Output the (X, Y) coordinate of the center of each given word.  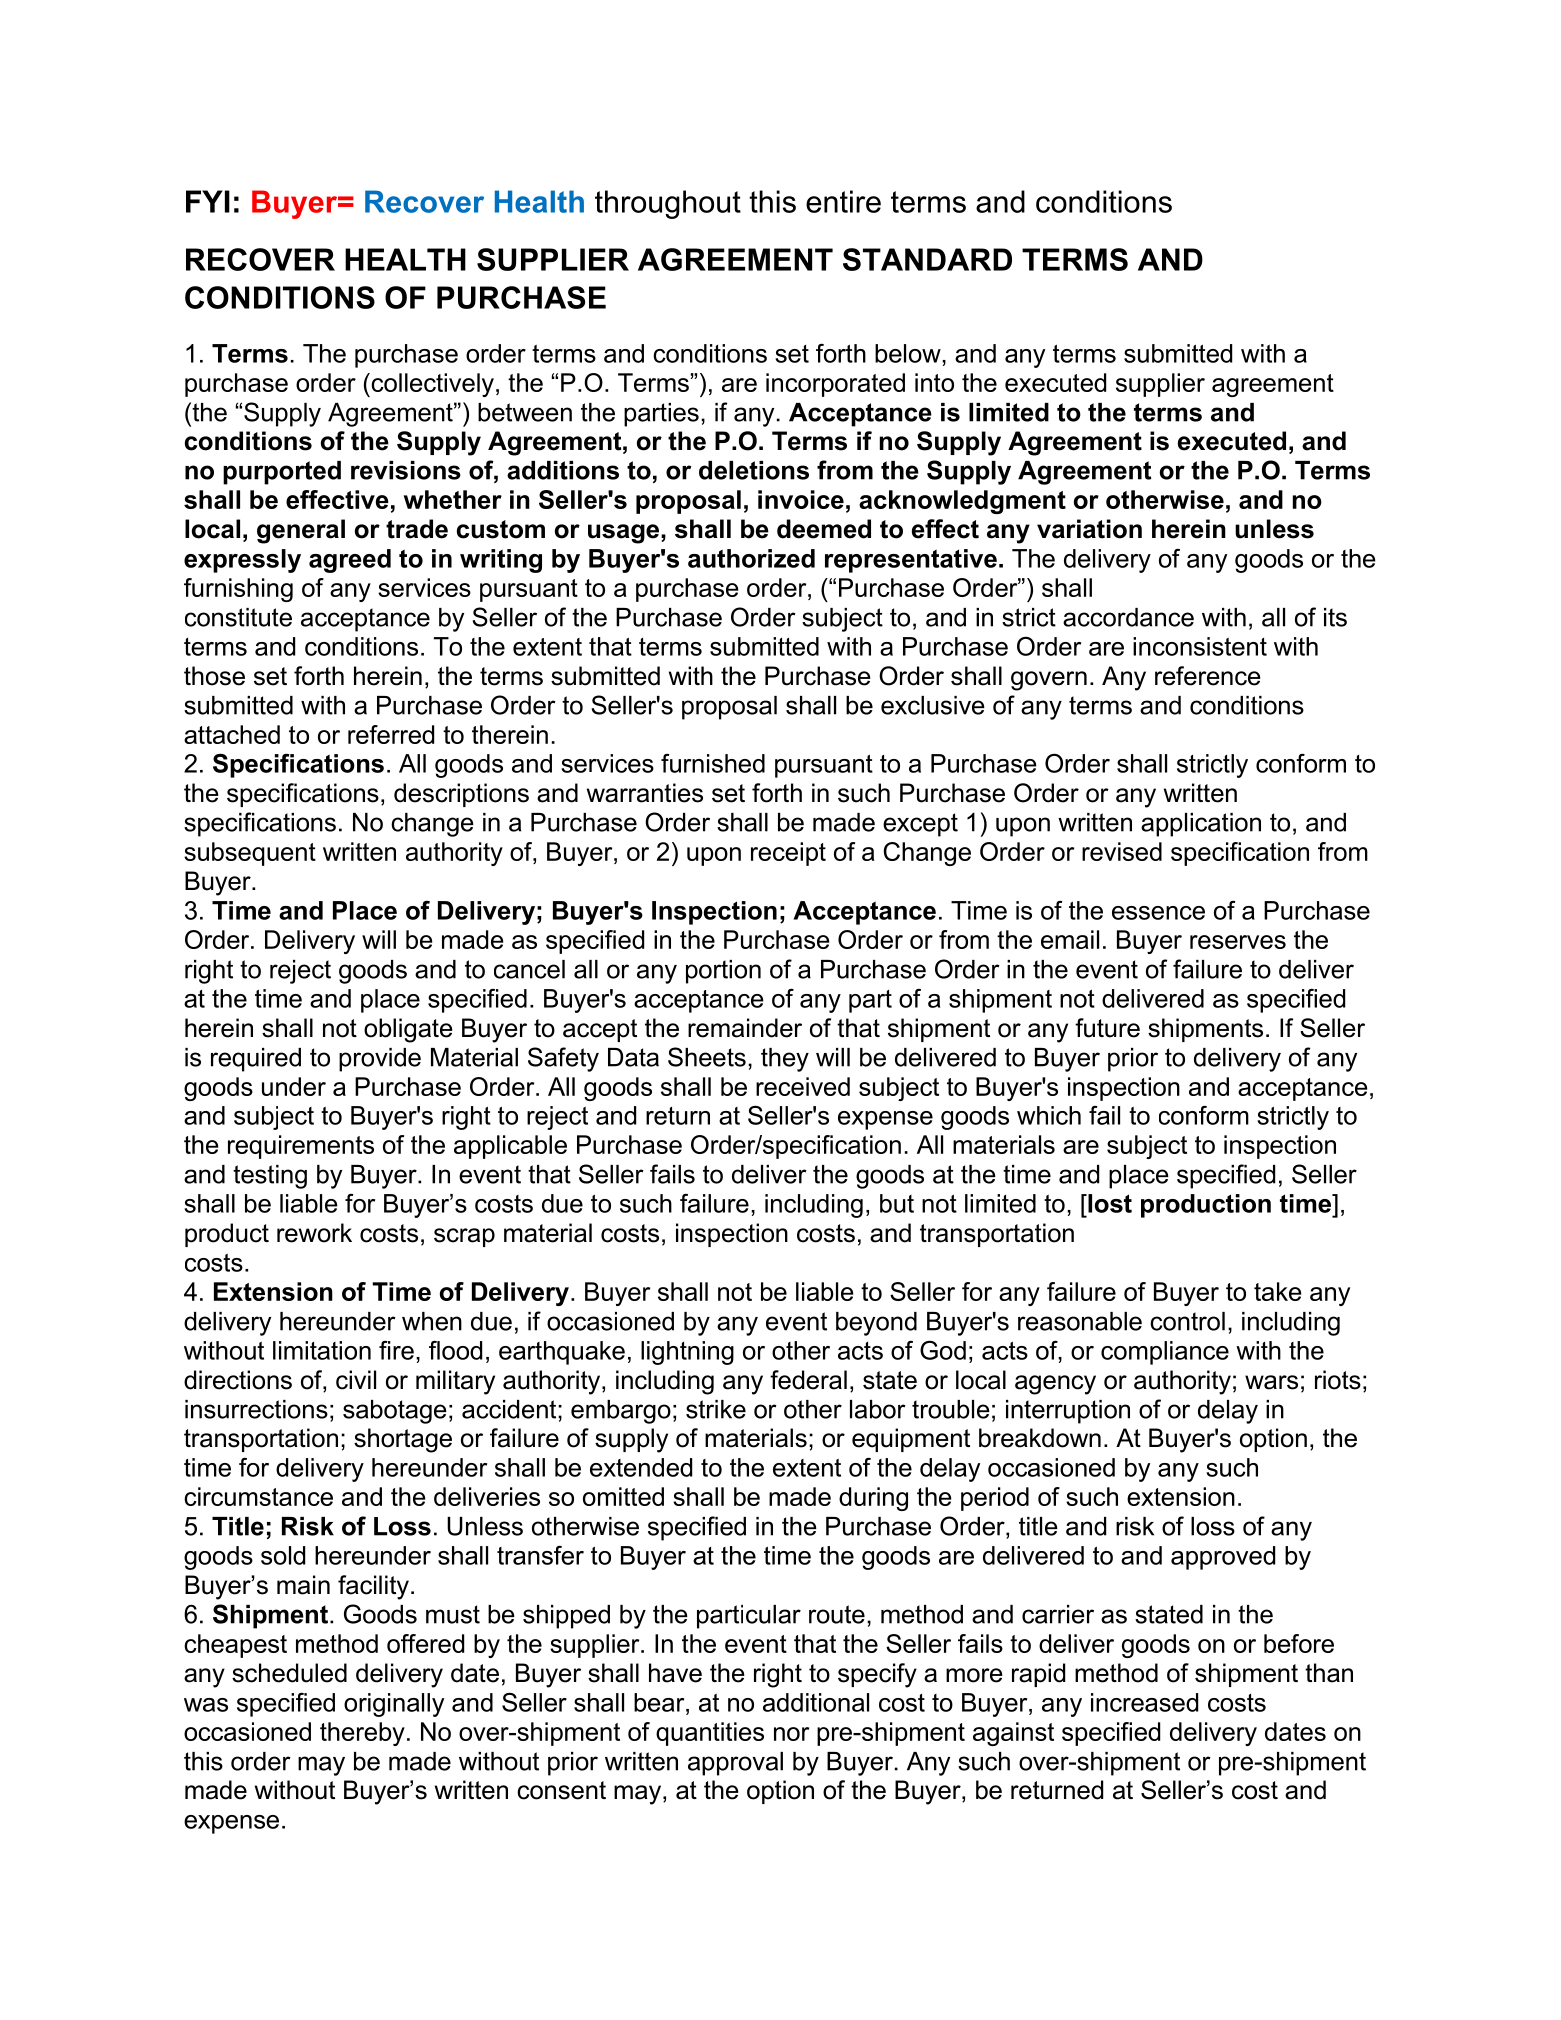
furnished (713, 763)
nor (791, 1734)
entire (843, 201)
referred (391, 734)
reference (1208, 676)
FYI (208, 201)
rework (314, 1233)
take (1278, 1291)
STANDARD (927, 259)
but (897, 1203)
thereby (362, 1734)
